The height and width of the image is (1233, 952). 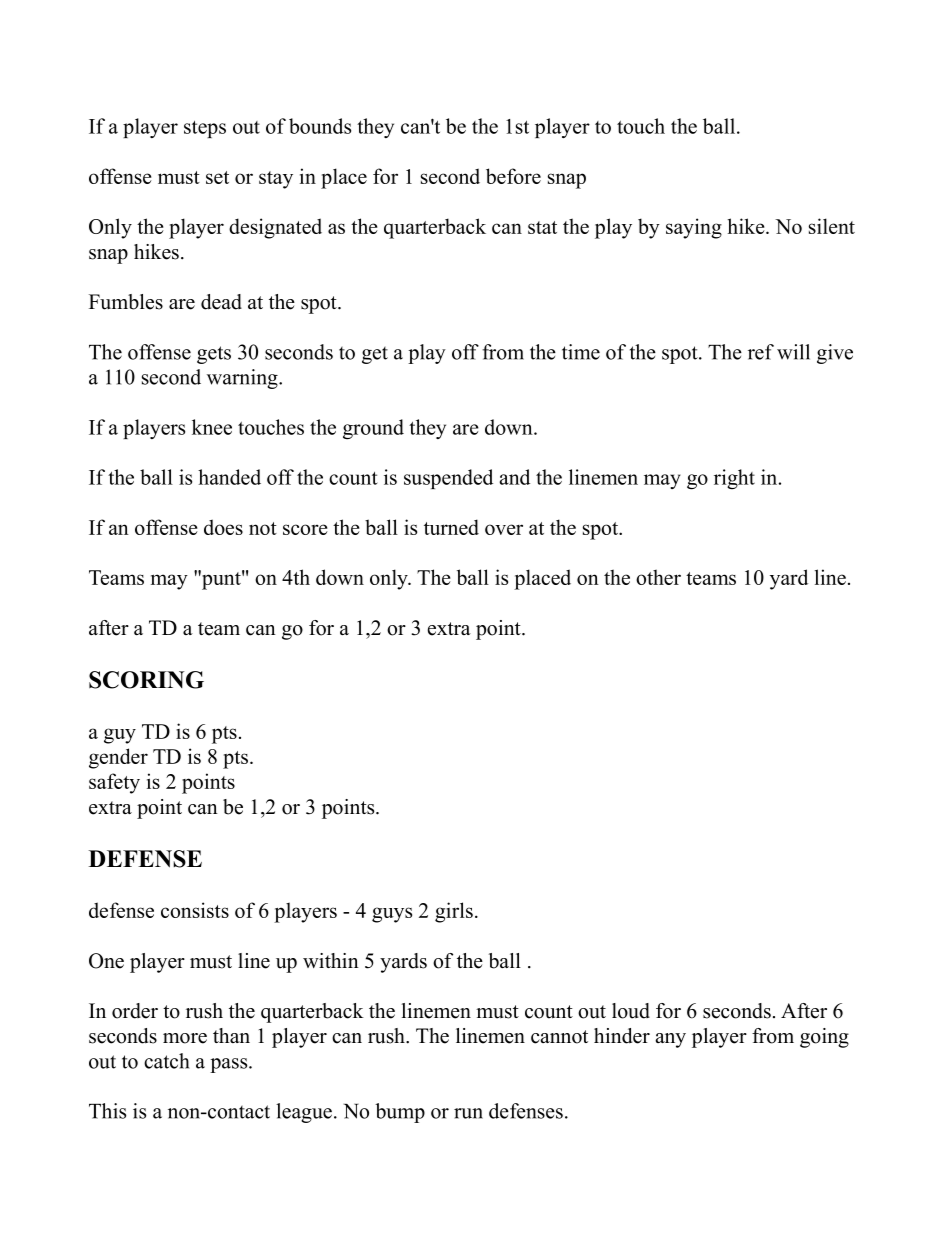 I want to click on other, so click(x=658, y=577).
